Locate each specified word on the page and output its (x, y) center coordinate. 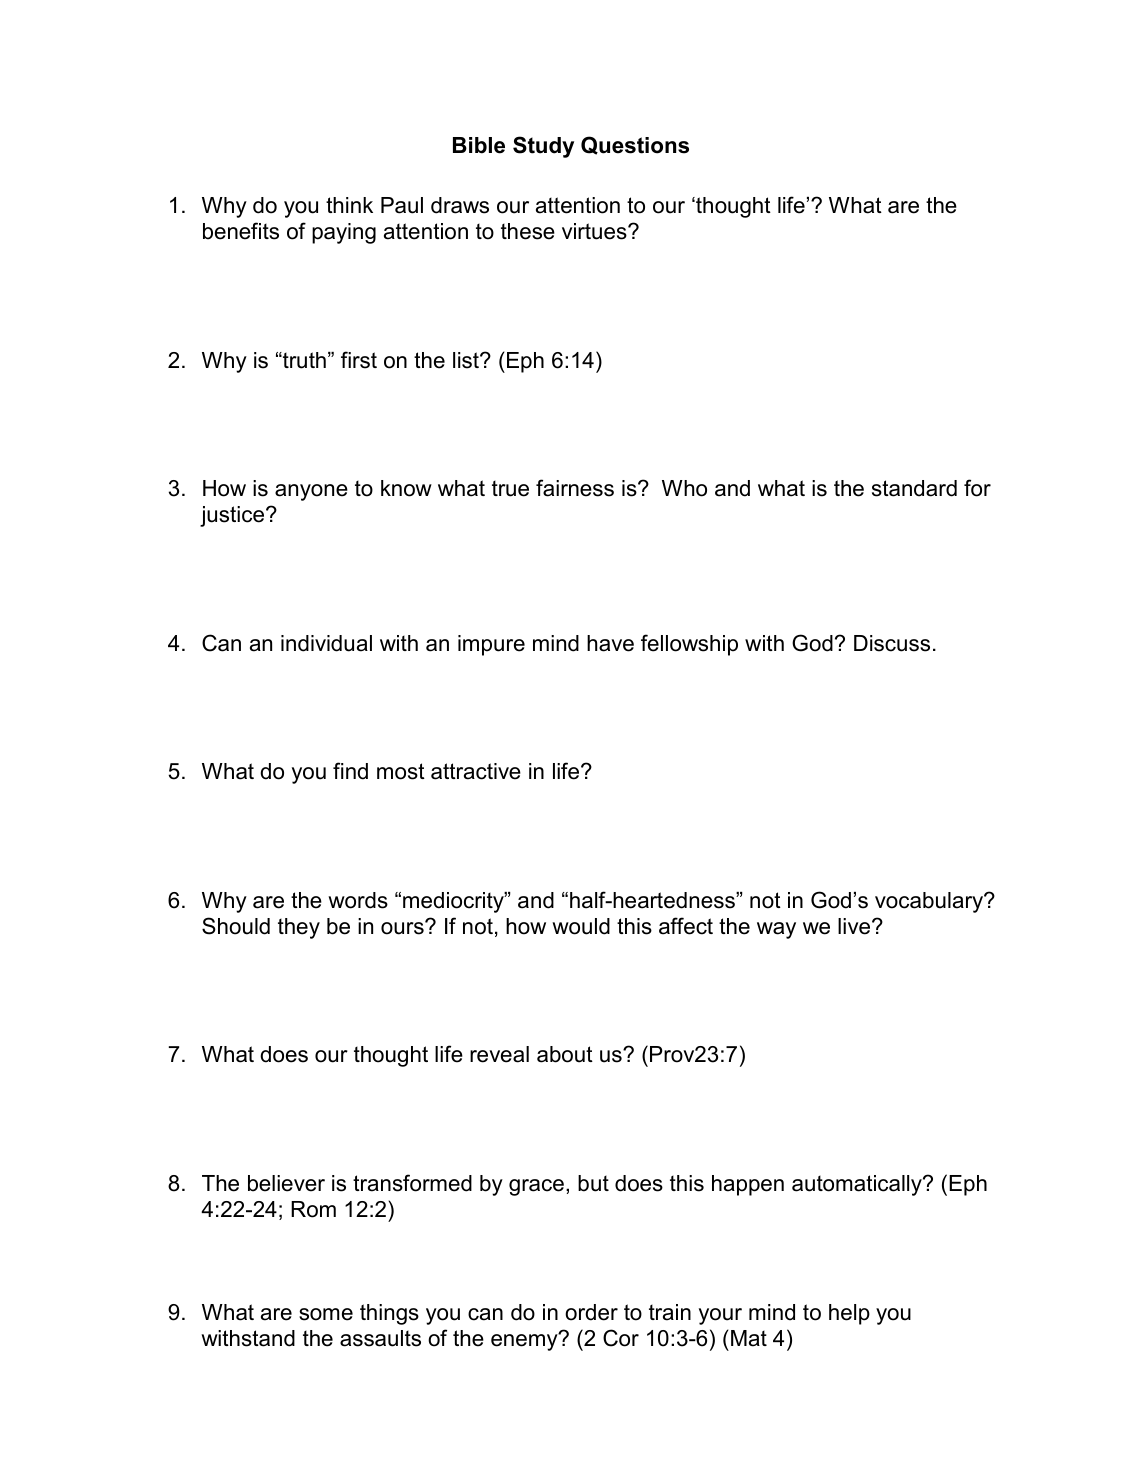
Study (543, 147)
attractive (476, 771)
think (349, 205)
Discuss (892, 643)
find (350, 771)
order (591, 1312)
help (849, 1314)
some (326, 1314)
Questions (635, 145)
